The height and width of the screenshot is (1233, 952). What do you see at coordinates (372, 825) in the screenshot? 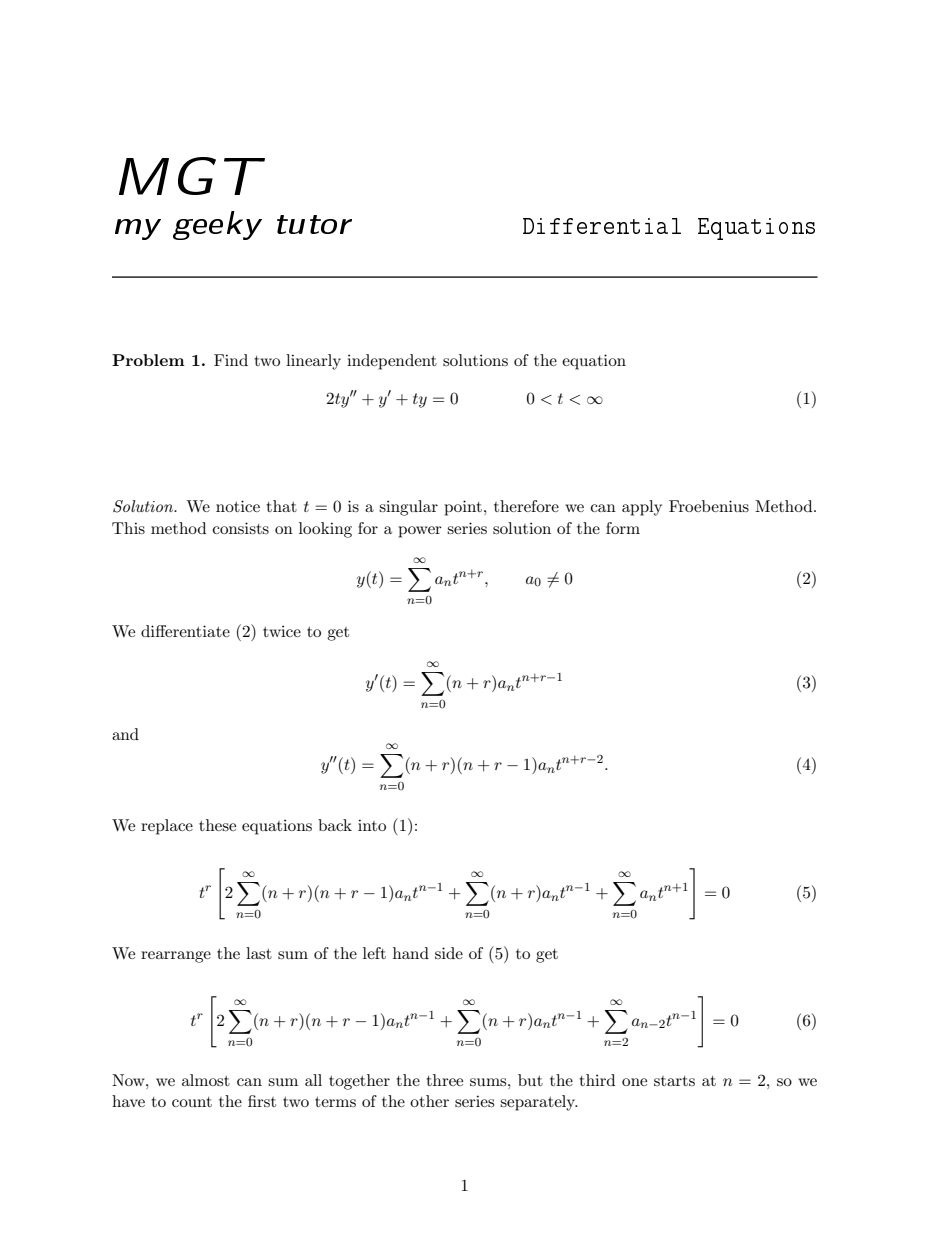
I see `into` at bounding box center [372, 825].
